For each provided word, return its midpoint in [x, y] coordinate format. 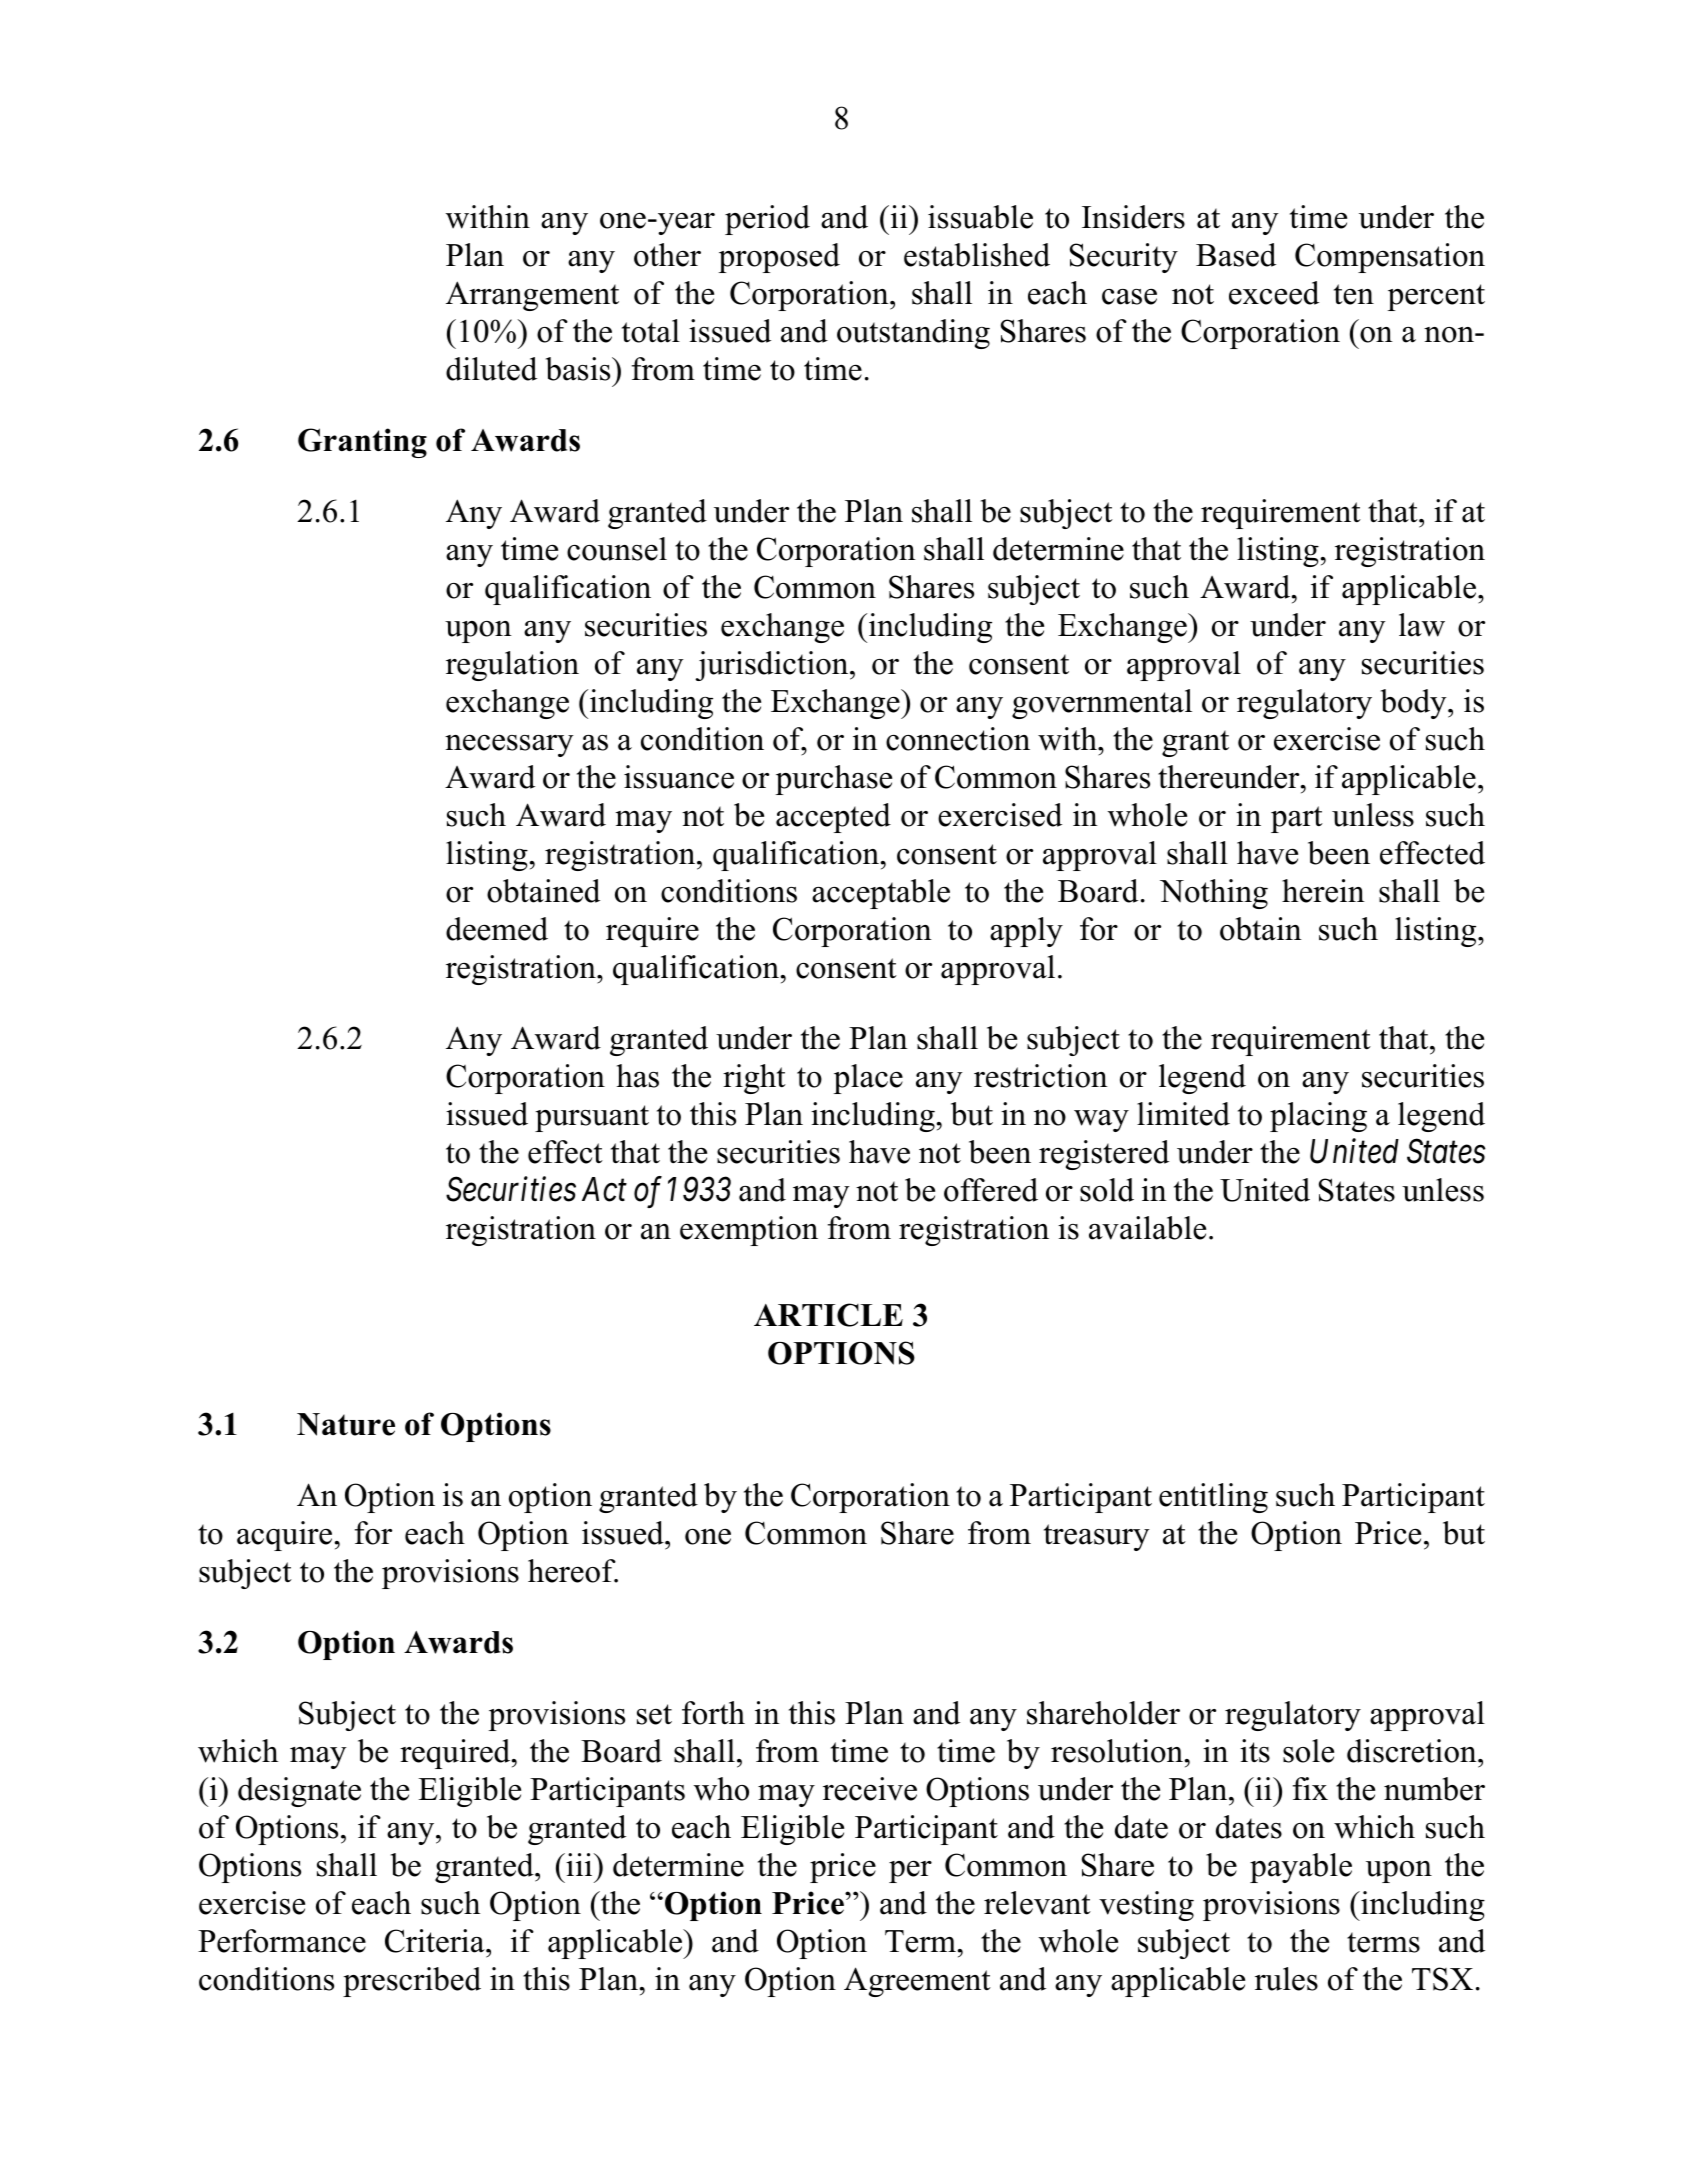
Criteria [436, 1941]
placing [1318, 1117]
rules [1286, 1979]
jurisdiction [773, 666]
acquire [284, 1536]
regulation [512, 666]
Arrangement [532, 296]
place [868, 1079]
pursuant [592, 1118]
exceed [1274, 293]
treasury [1097, 1537]
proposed [779, 258]
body [1415, 704]
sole [1308, 1751]
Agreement [917, 1982]
